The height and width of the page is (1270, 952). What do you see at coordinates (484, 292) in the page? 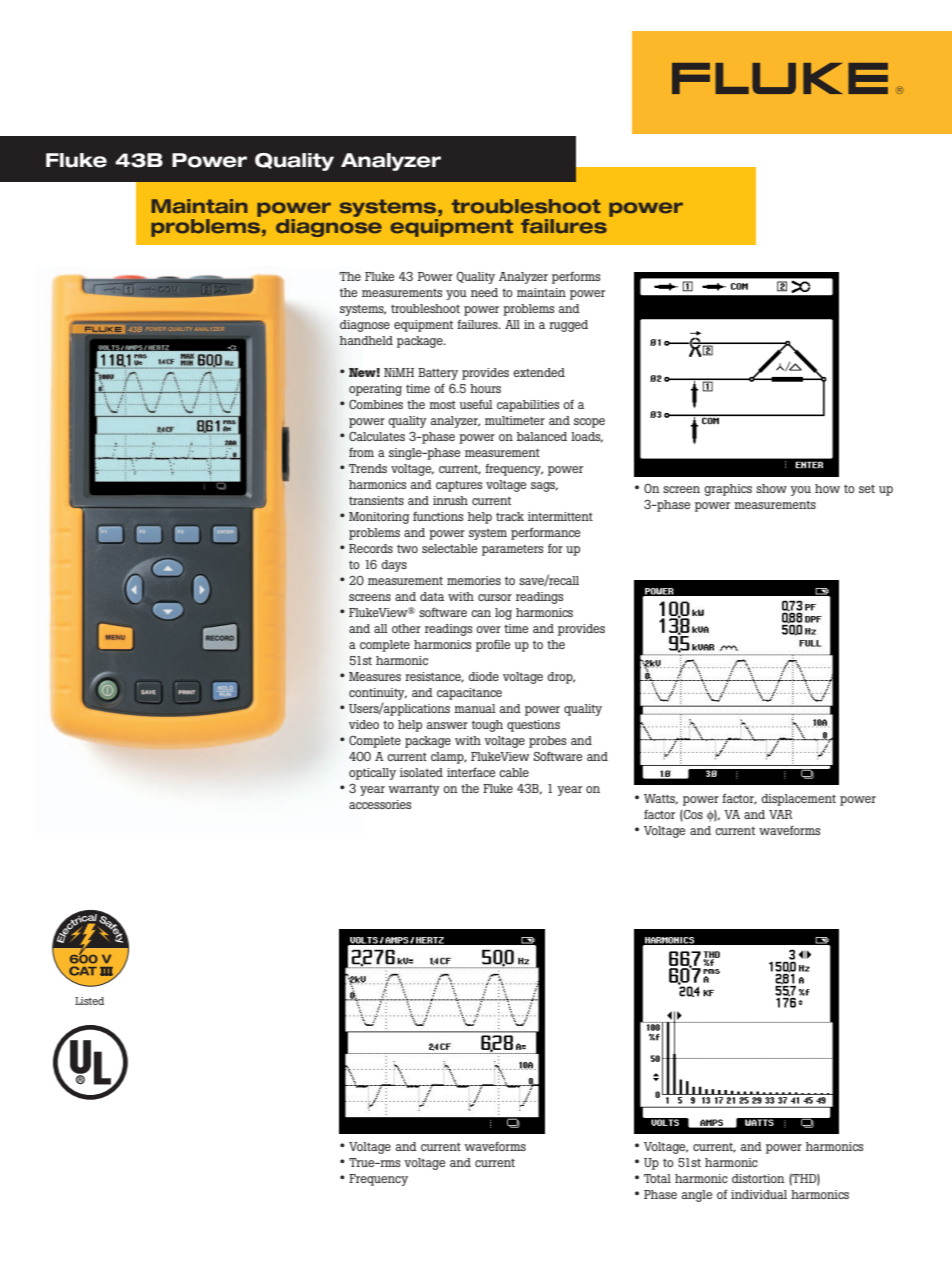
I see `need` at bounding box center [484, 292].
